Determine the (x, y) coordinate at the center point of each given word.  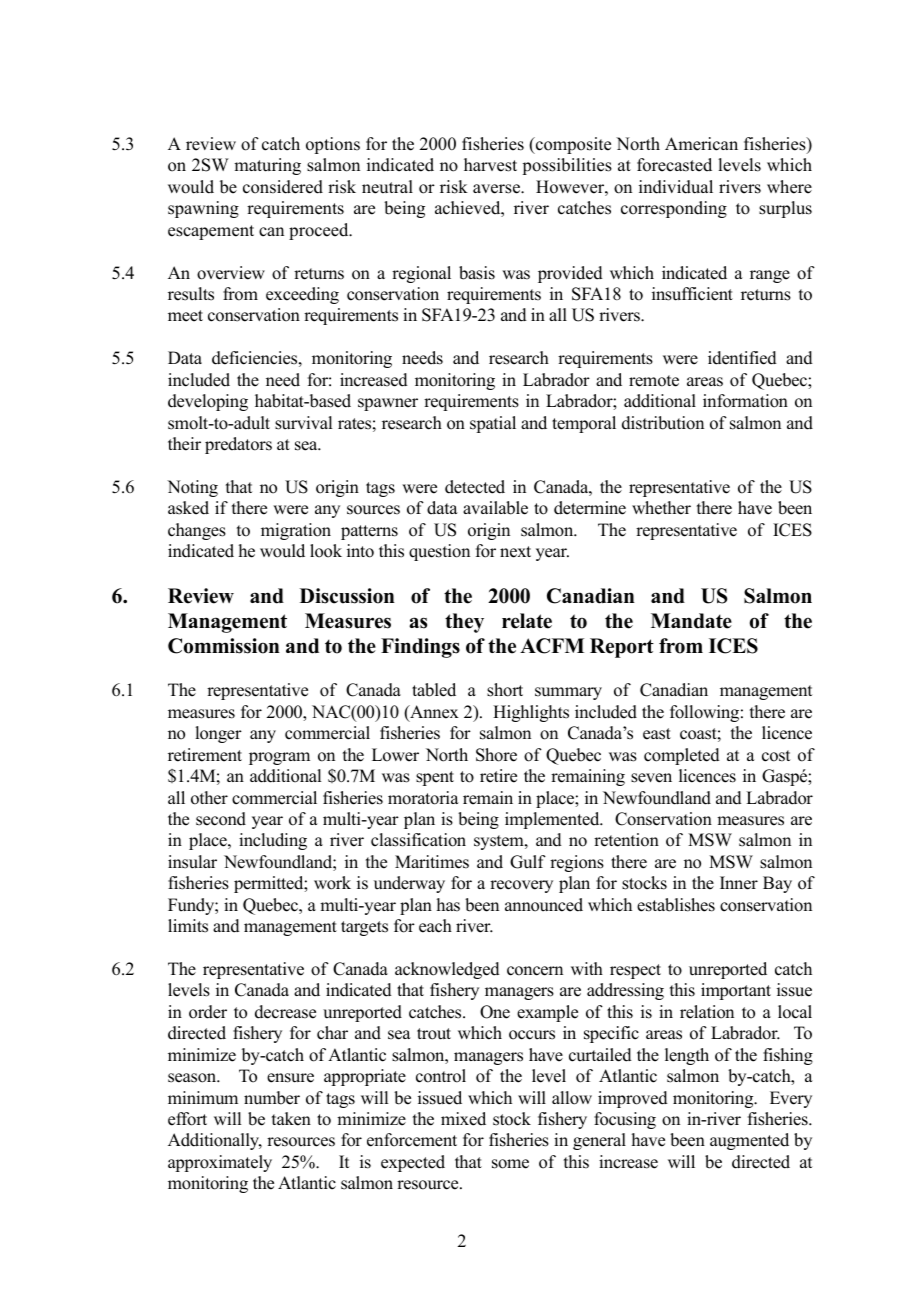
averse (497, 189)
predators (238, 445)
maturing (267, 166)
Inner (739, 883)
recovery (521, 886)
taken (291, 1119)
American (701, 144)
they (464, 623)
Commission (224, 646)
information (745, 401)
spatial (493, 424)
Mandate (691, 621)
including (273, 841)
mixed (463, 1119)
